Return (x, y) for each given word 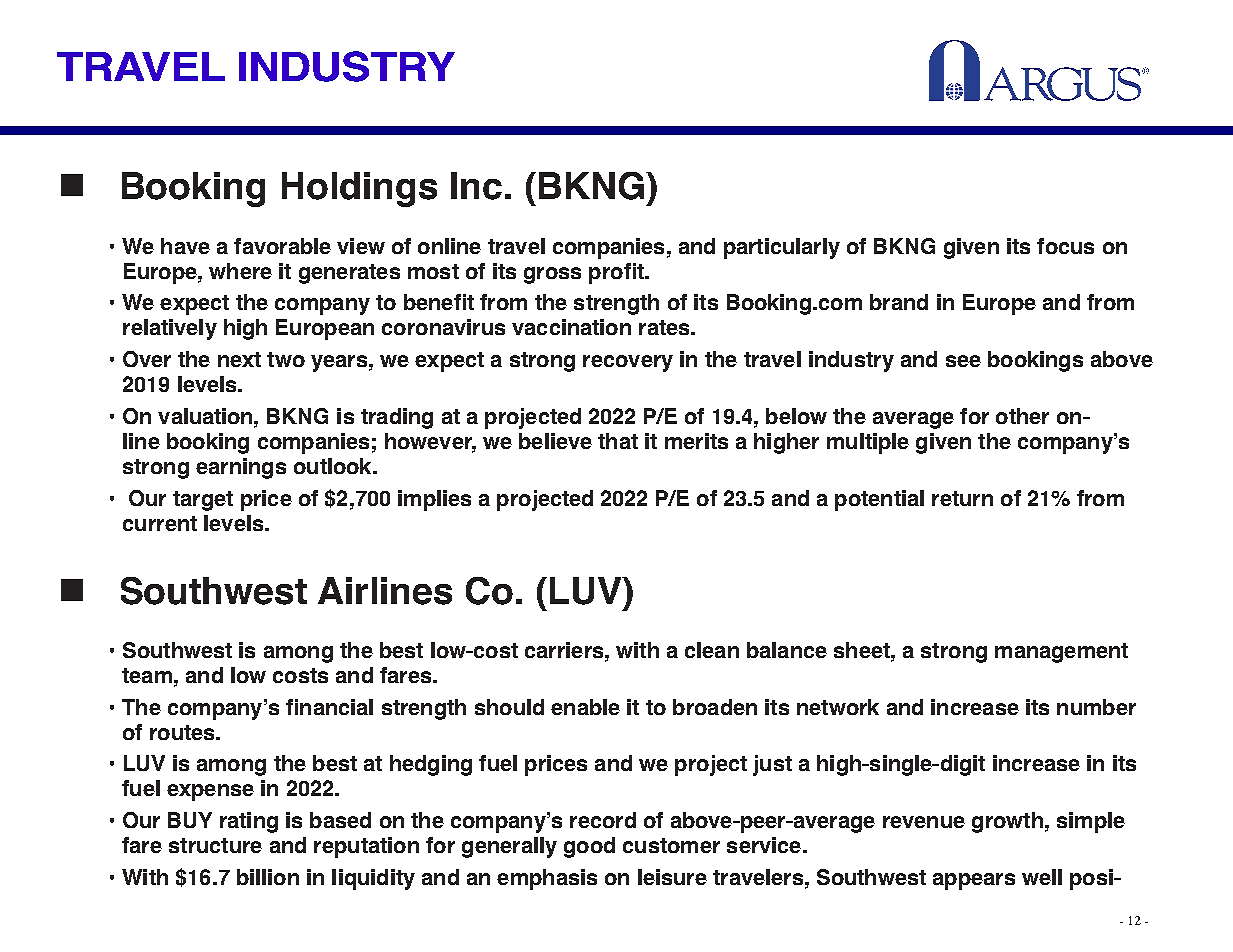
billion (268, 877)
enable (585, 707)
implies (434, 500)
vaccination (571, 327)
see (963, 361)
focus (1065, 246)
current (160, 523)
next (239, 359)
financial (329, 707)
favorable (282, 246)
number (1096, 707)
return (962, 498)
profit (617, 273)
